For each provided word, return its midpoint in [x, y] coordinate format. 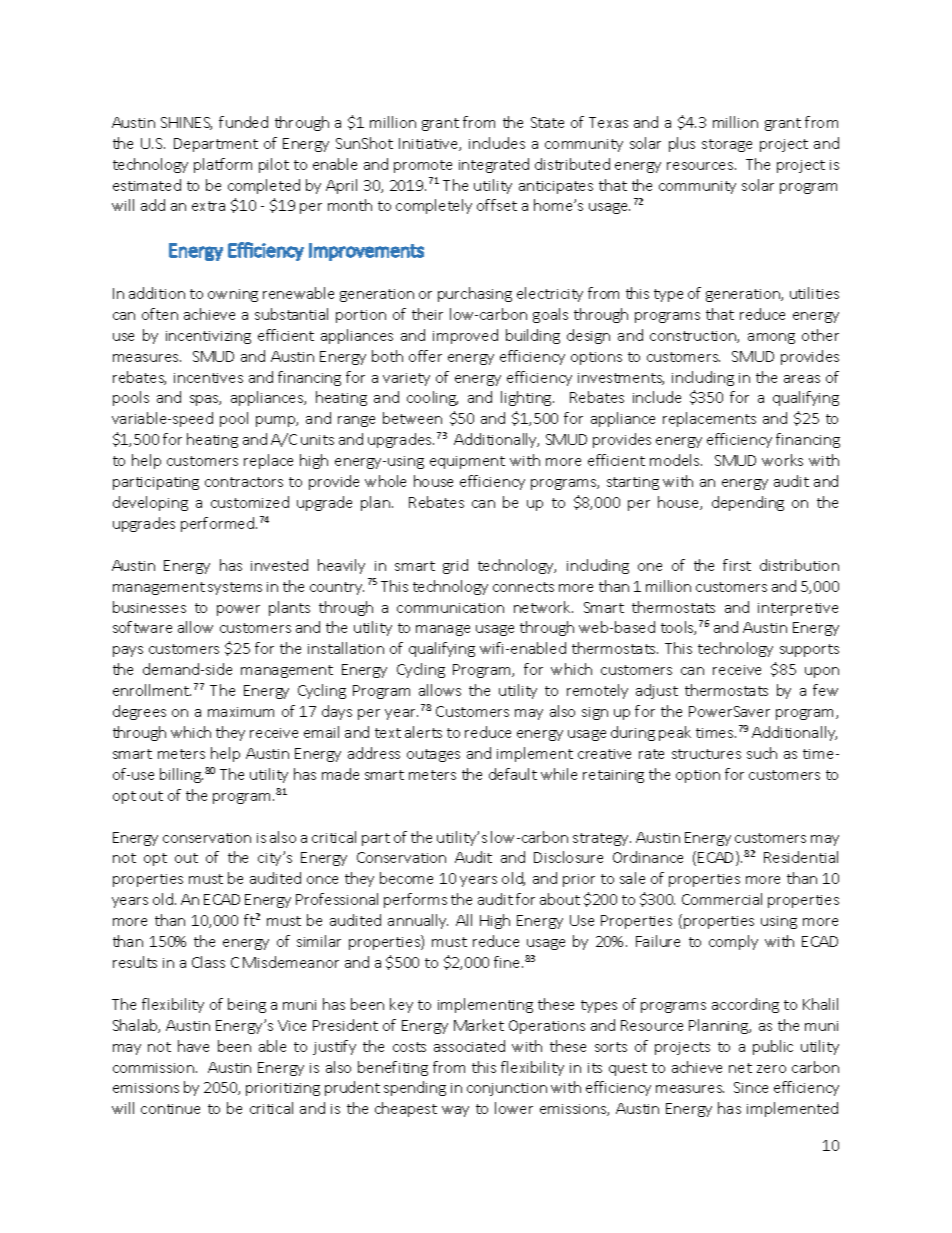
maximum [241, 712]
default [513, 774]
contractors [244, 482]
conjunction [507, 1089]
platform [223, 165]
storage [727, 145]
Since [751, 1087]
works [782, 460]
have [193, 1046]
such [762, 753]
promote [423, 166]
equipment [467, 462]
